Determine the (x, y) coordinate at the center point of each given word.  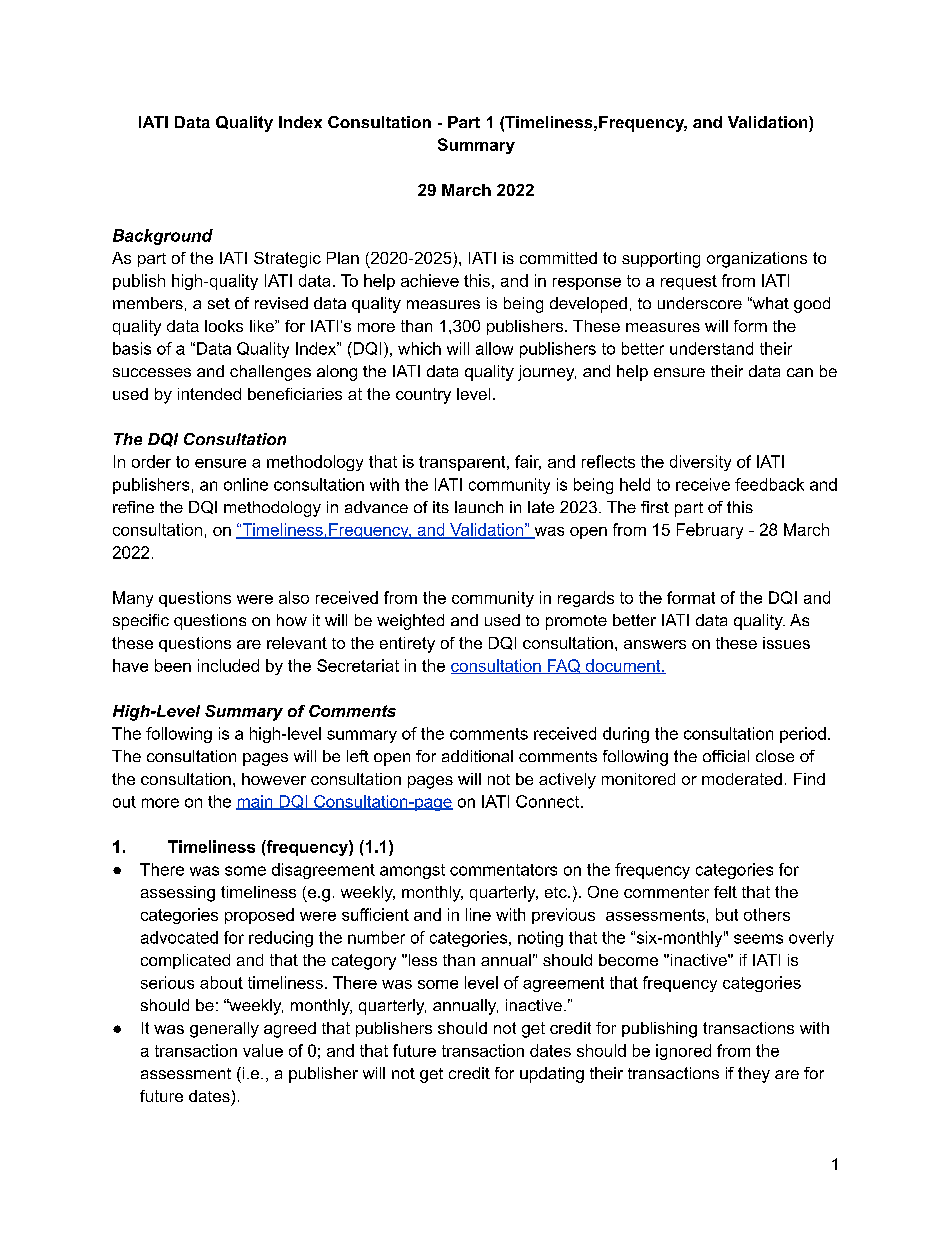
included (228, 665)
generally (224, 1030)
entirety (407, 645)
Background (163, 237)
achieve (430, 280)
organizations (757, 260)
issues (786, 643)
